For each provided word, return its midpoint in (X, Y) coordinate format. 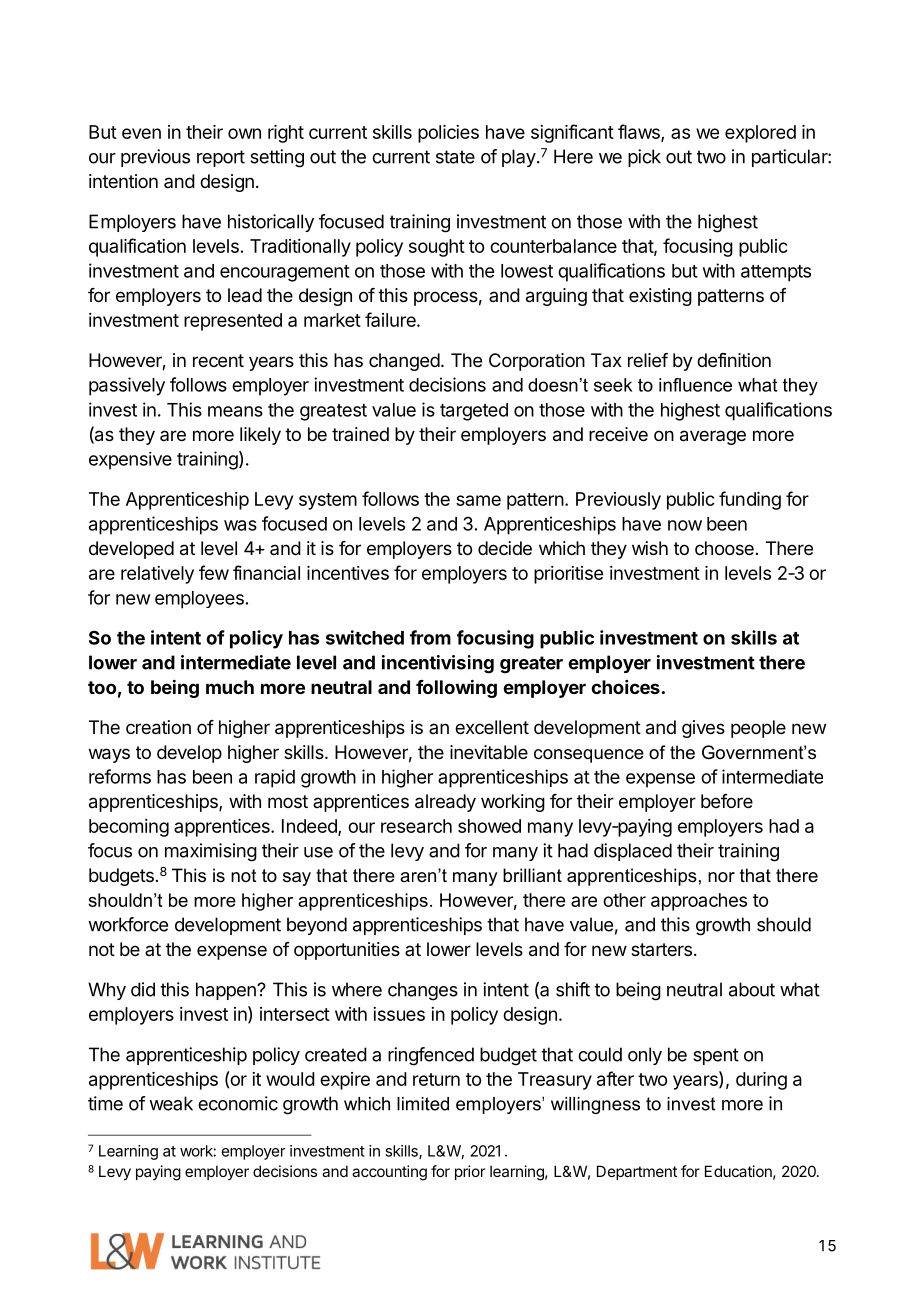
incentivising (438, 664)
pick (644, 158)
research (416, 826)
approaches (699, 902)
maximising (211, 852)
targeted (474, 412)
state (455, 157)
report (221, 158)
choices (625, 687)
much (230, 687)
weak (171, 1103)
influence (695, 385)
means (235, 411)
